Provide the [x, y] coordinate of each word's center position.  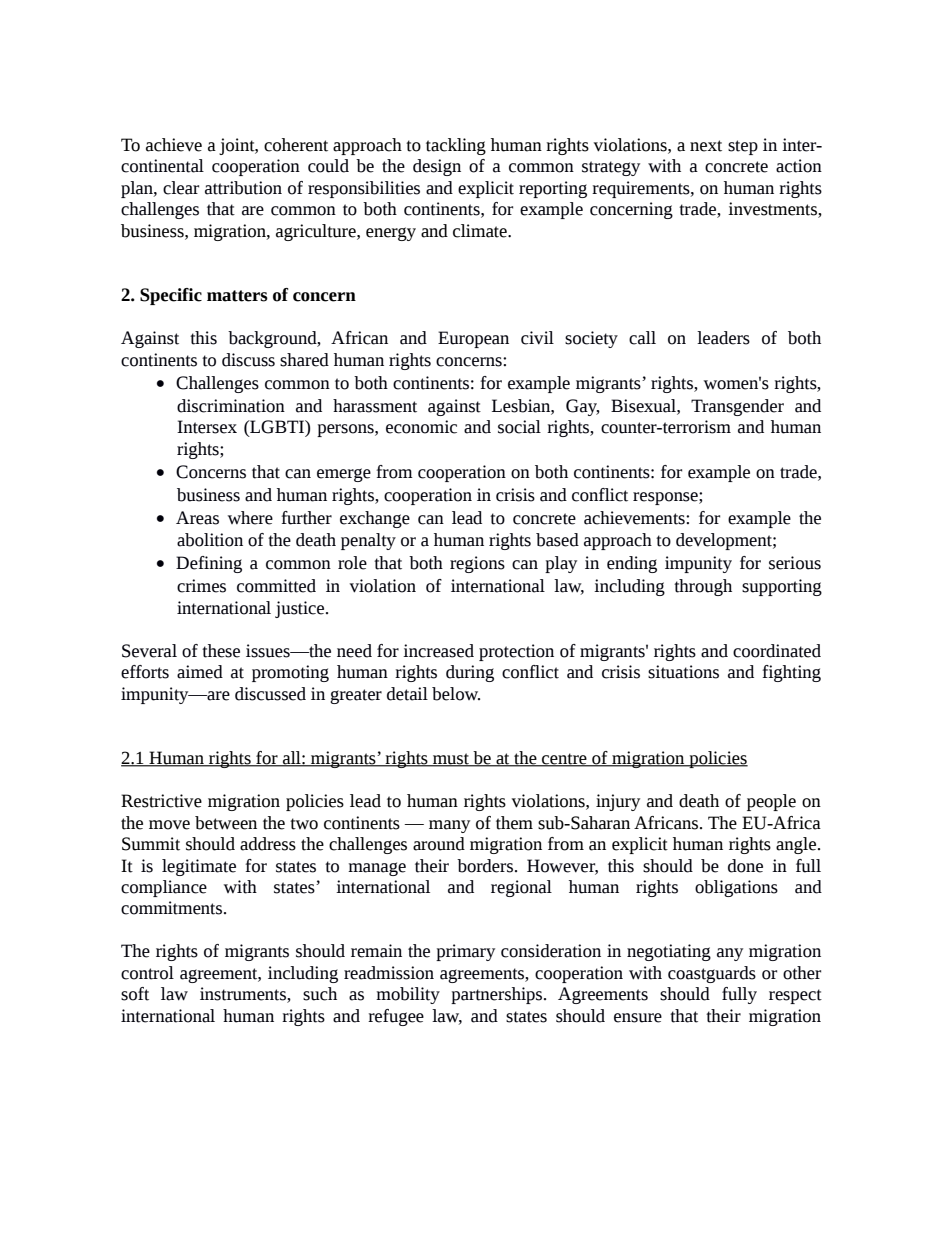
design [437, 167]
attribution [243, 188]
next [706, 146]
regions [477, 564]
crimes [201, 586]
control [147, 973]
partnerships [498, 995]
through [703, 587]
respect [795, 996]
